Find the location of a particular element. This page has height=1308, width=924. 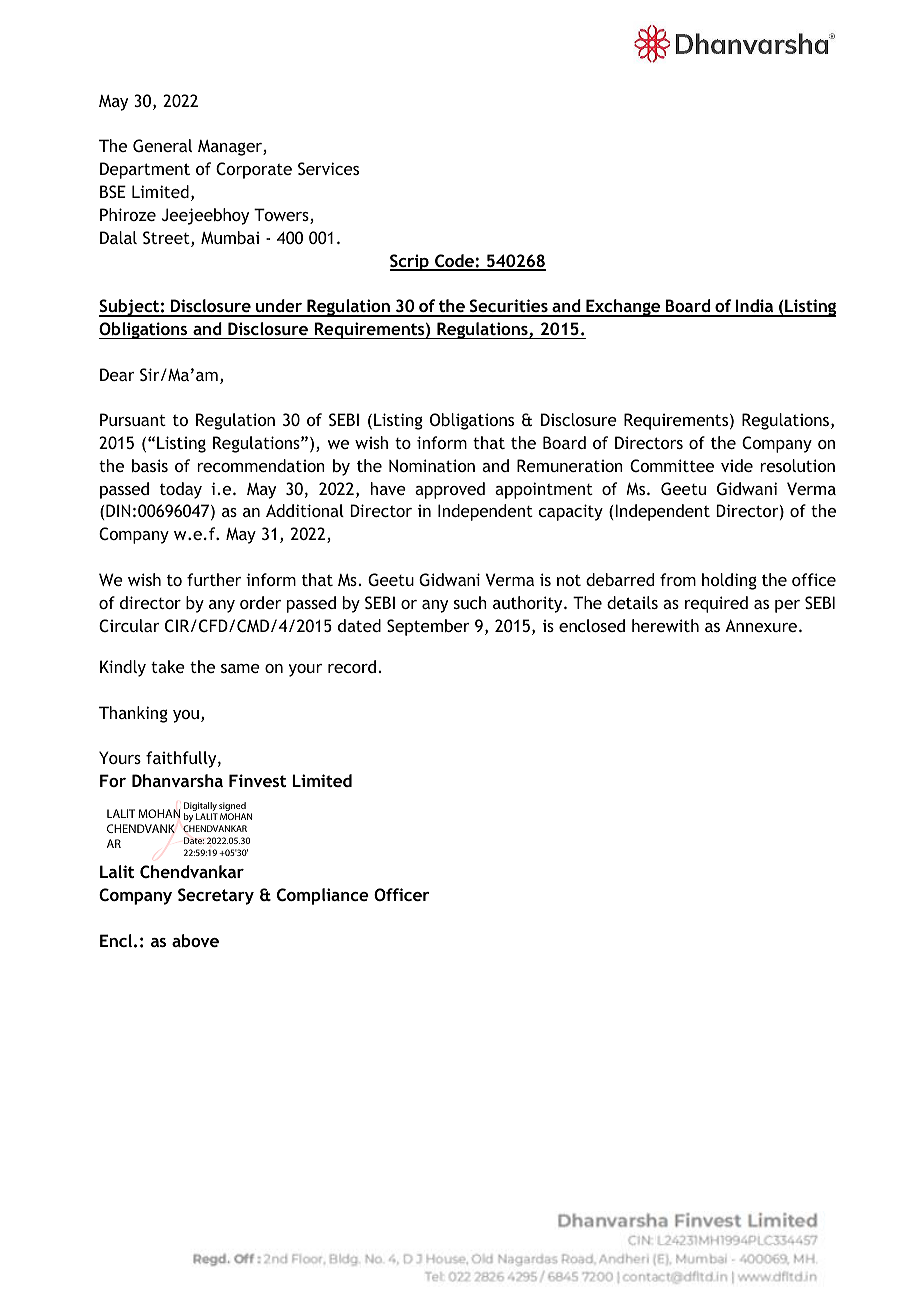

Services is located at coordinates (328, 168).
